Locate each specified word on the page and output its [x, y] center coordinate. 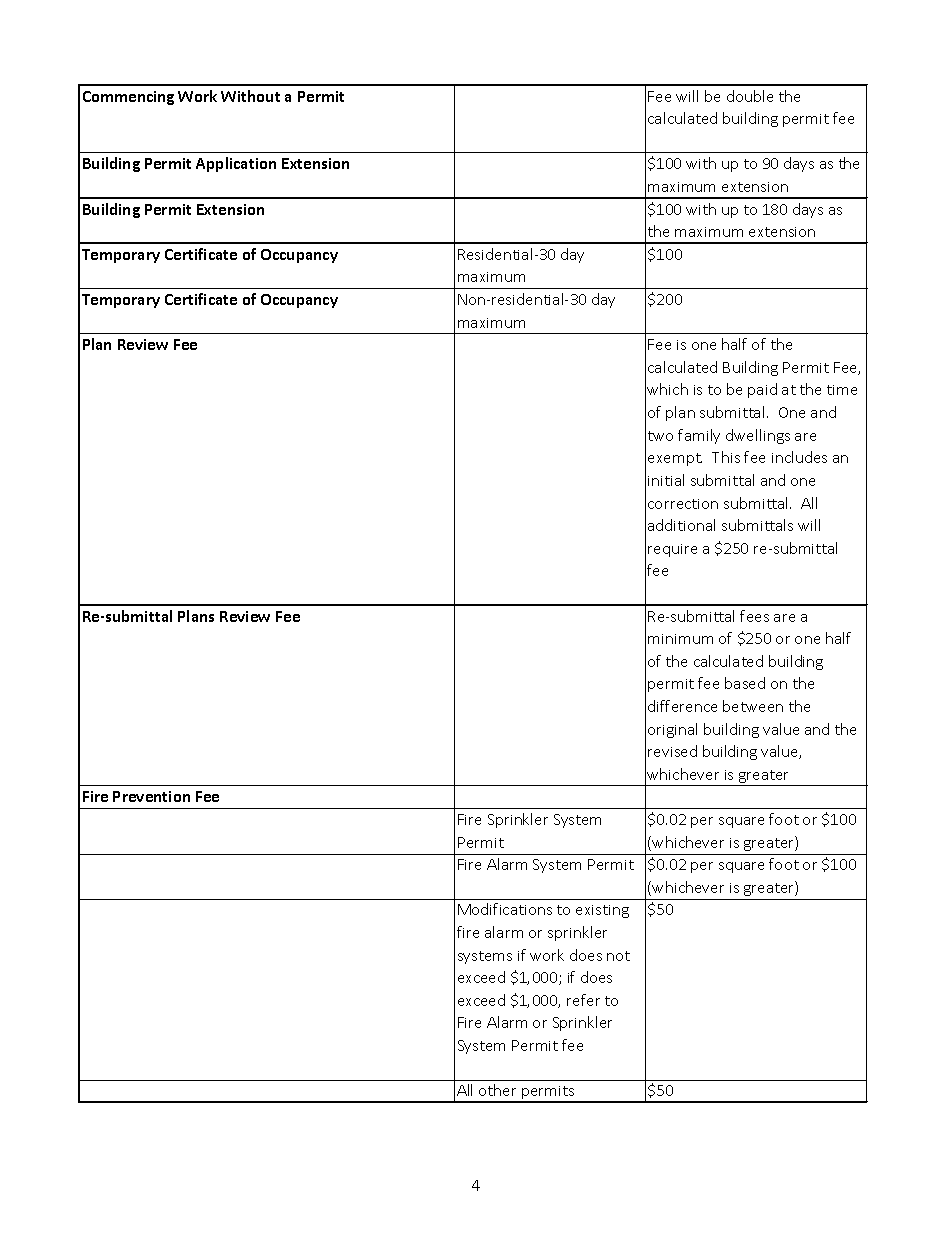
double [750, 96]
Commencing [128, 98]
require [672, 550]
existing [602, 911]
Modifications [505, 909]
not [618, 956]
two [660, 436]
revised [672, 751]
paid [762, 390]
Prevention [151, 796]
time [842, 390]
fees [754, 616]
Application [236, 164]
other [497, 1090]
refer [583, 1000]
